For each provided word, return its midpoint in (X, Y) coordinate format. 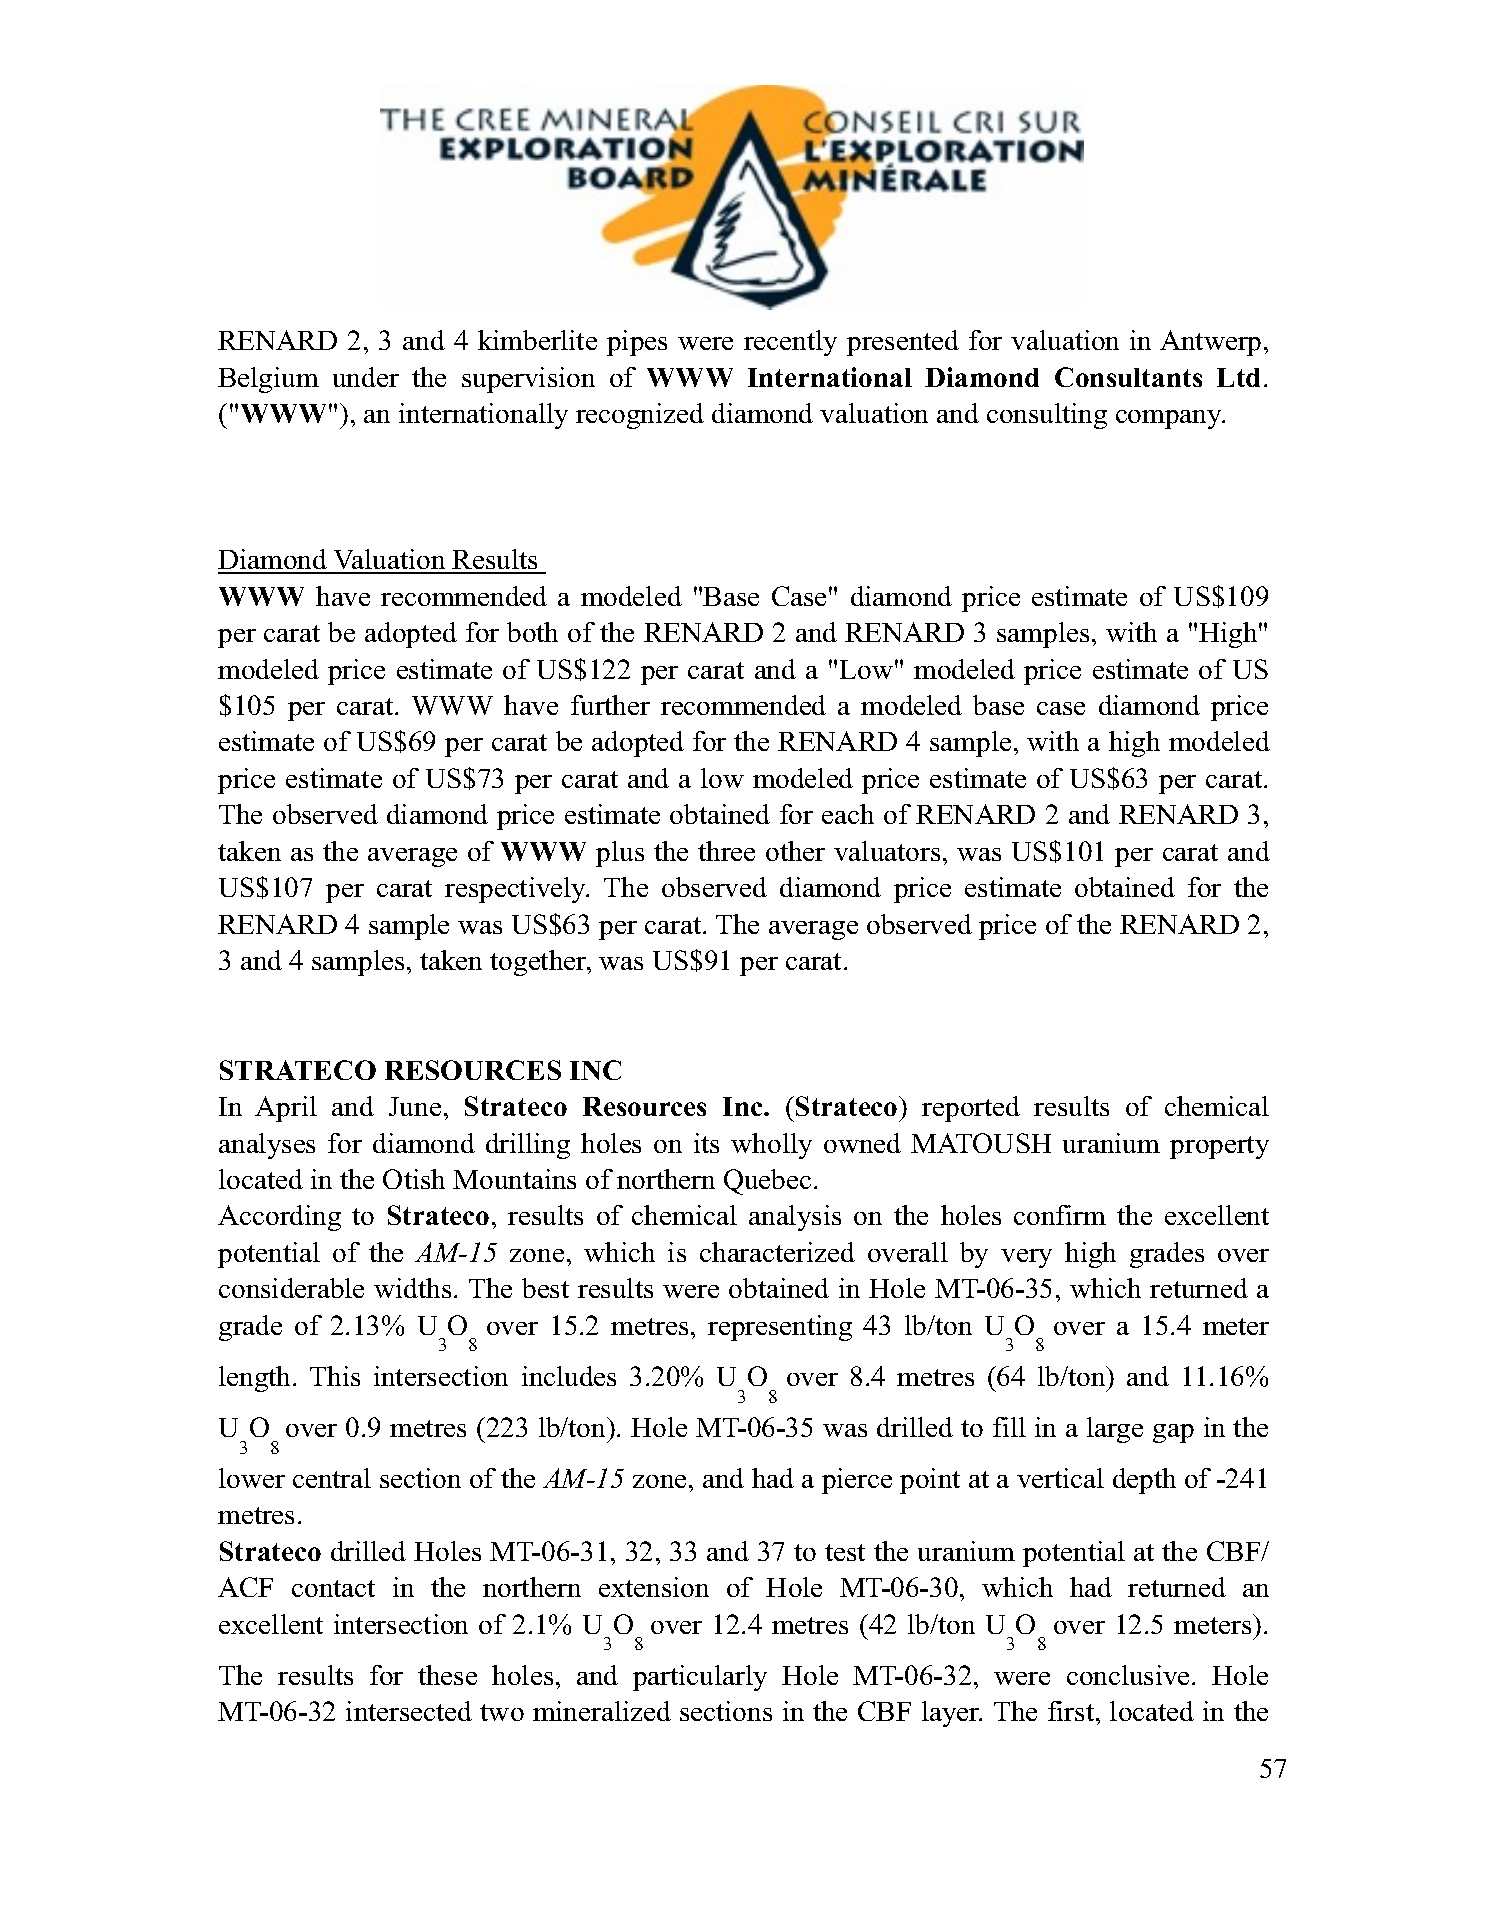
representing (780, 1328)
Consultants (1128, 377)
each (848, 814)
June (415, 1106)
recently (790, 343)
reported (971, 1109)
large (1115, 1430)
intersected (409, 1711)
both (532, 632)
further (610, 705)
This (335, 1376)
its (706, 1143)
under (366, 377)
